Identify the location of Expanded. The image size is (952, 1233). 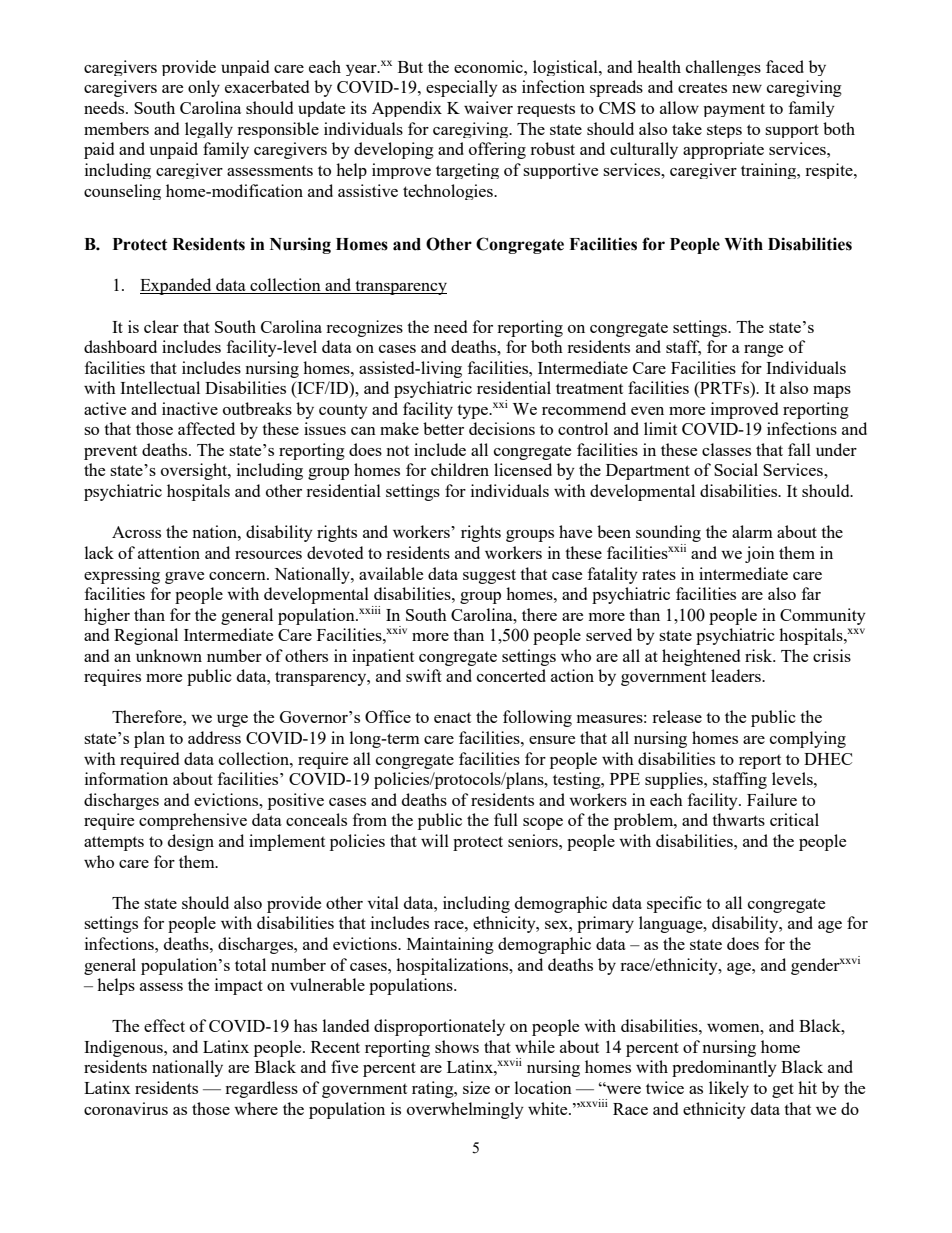
(177, 286).
